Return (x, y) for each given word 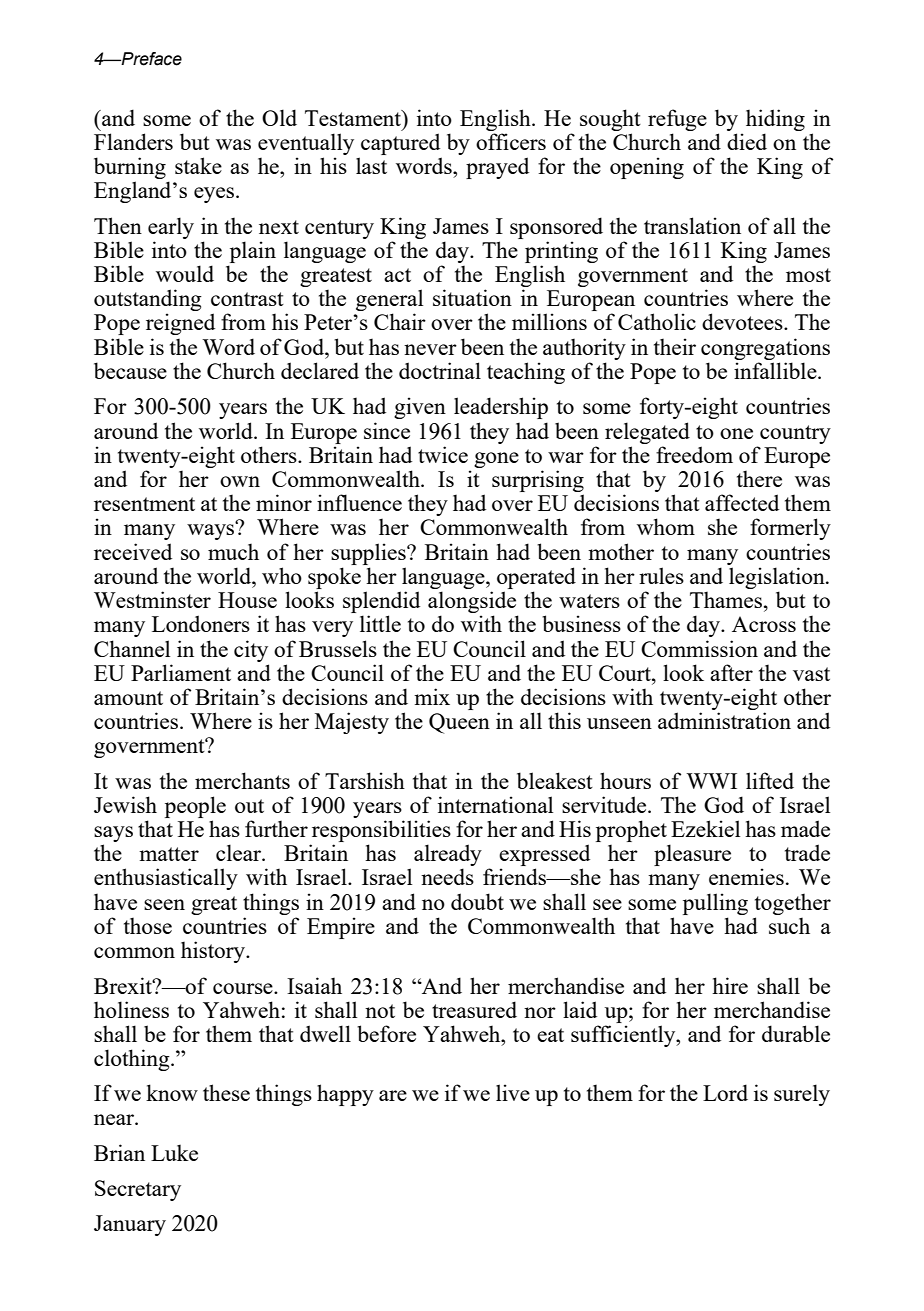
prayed (497, 168)
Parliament (181, 672)
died (747, 141)
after (731, 672)
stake (198, 165)
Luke (174, 1152)
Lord (725, 1092)
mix (432, 696)
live (513, 1092)
